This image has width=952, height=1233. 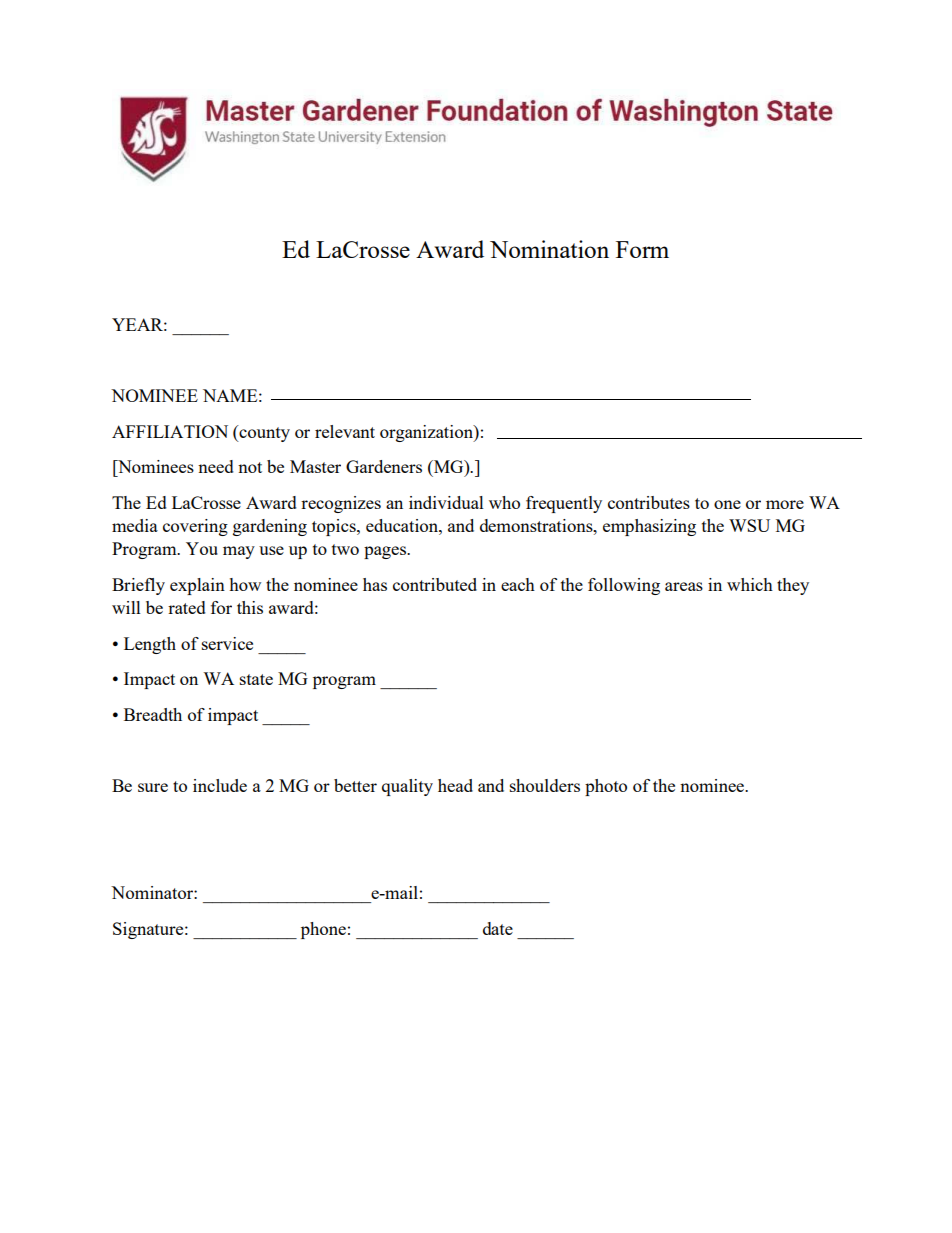 I want to click on Nomination, so click(x=549, y=249).
